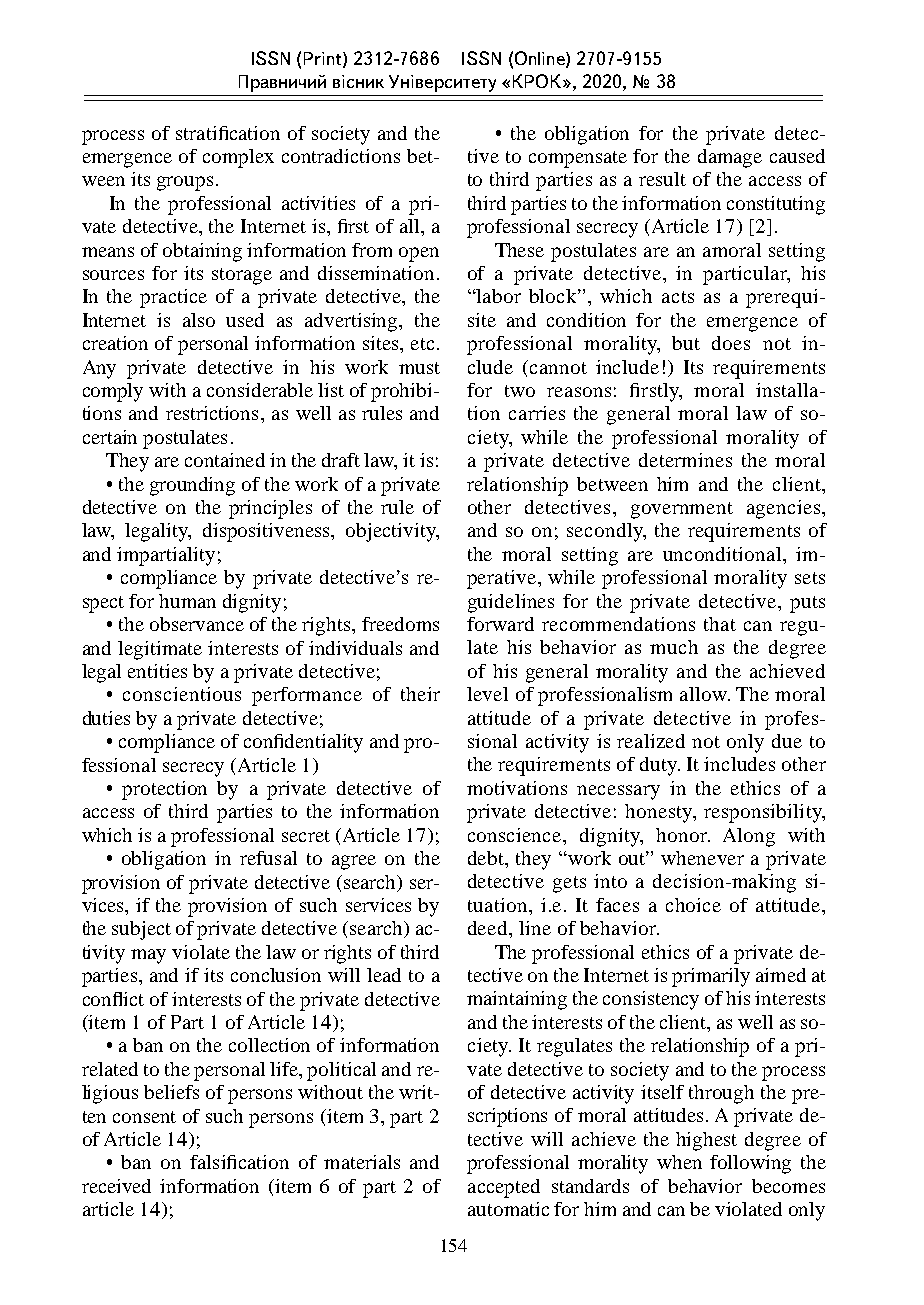 This image has height=1305, width=924. What do you see at coordinates (197, 624) in the image?
I see `observance` at bounding box center [197, 624].
